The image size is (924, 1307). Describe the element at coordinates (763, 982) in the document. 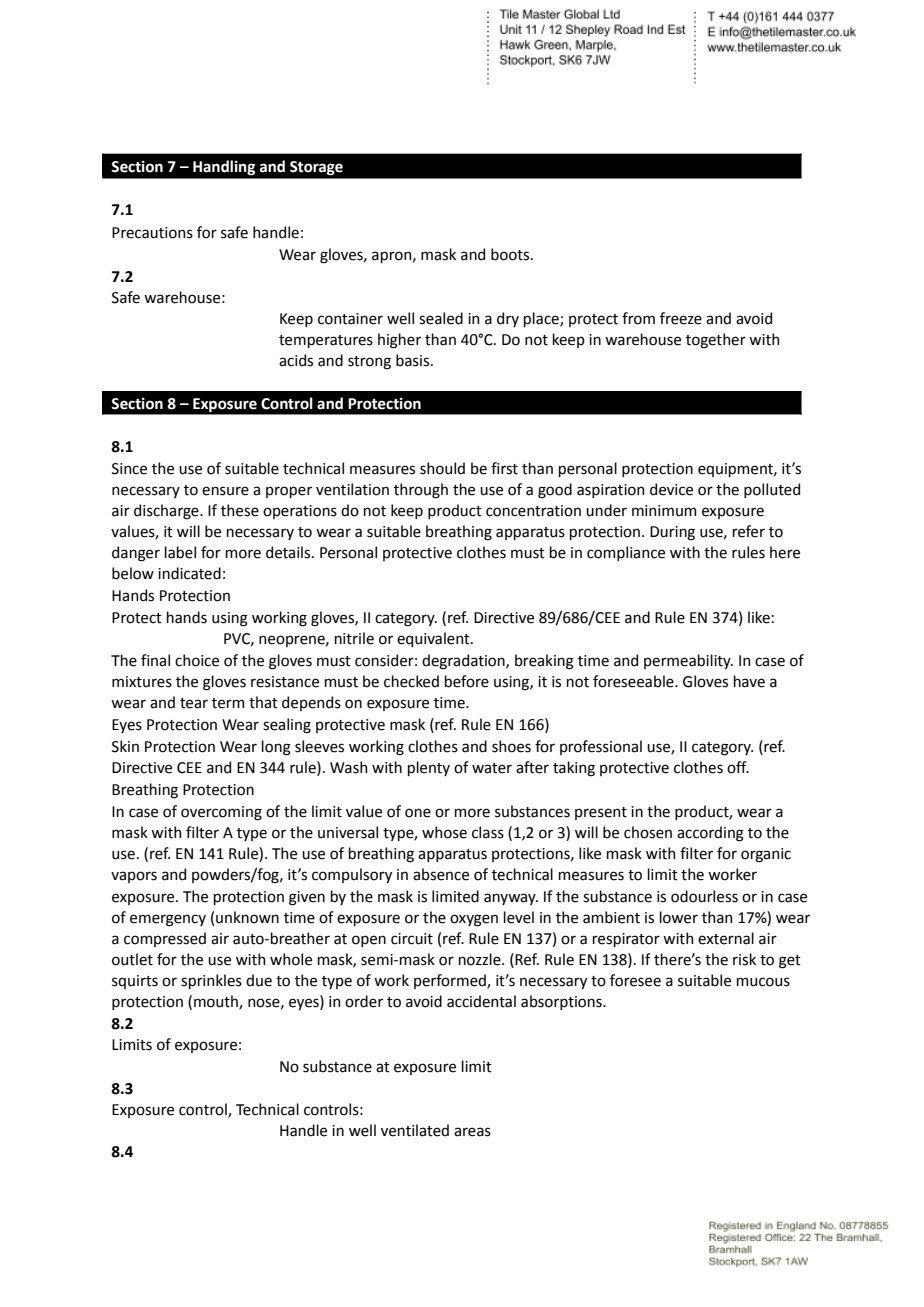

I see `mucous` at that location.
